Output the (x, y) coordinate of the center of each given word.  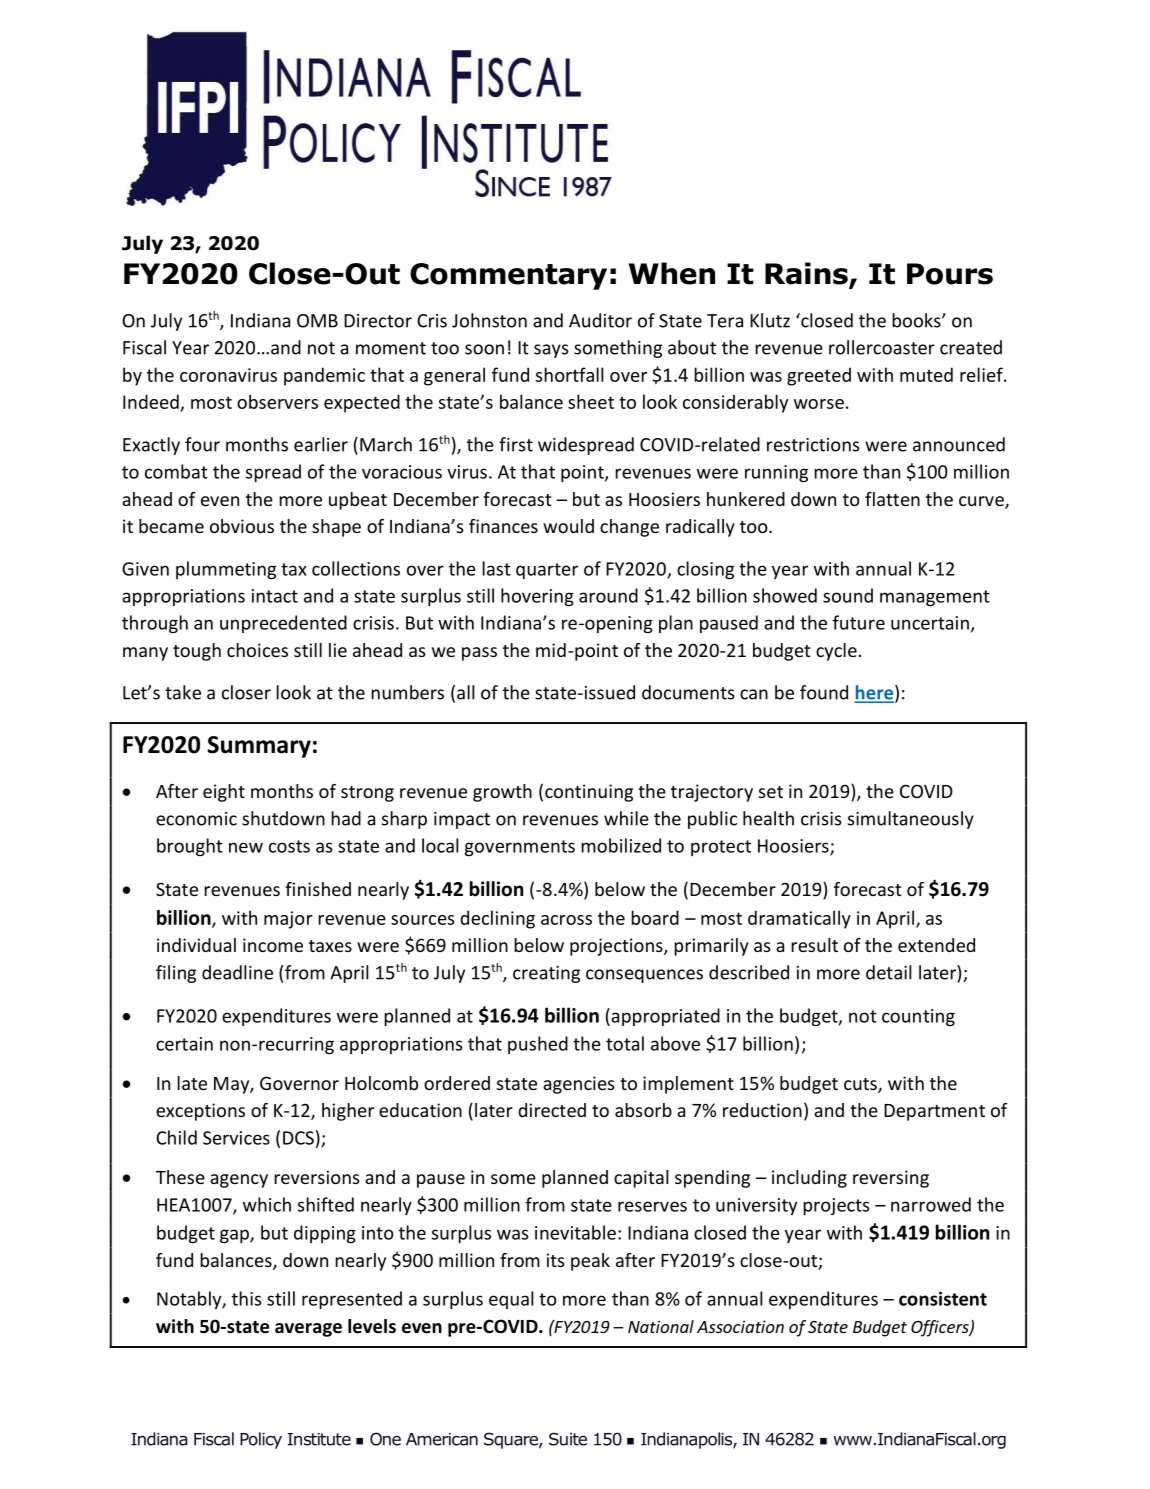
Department (934, 1112)
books (917, 320)
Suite (568, 1439)
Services (236, 1138)
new (246, 847)
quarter (547, 571)
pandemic (324, 376)
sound (848, 595)
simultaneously (911, 820)
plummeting (226, 570)
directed (552, 1110)
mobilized (621, 845)
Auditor (600, 320)
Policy (261, 1440)
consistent (943, 1298)
